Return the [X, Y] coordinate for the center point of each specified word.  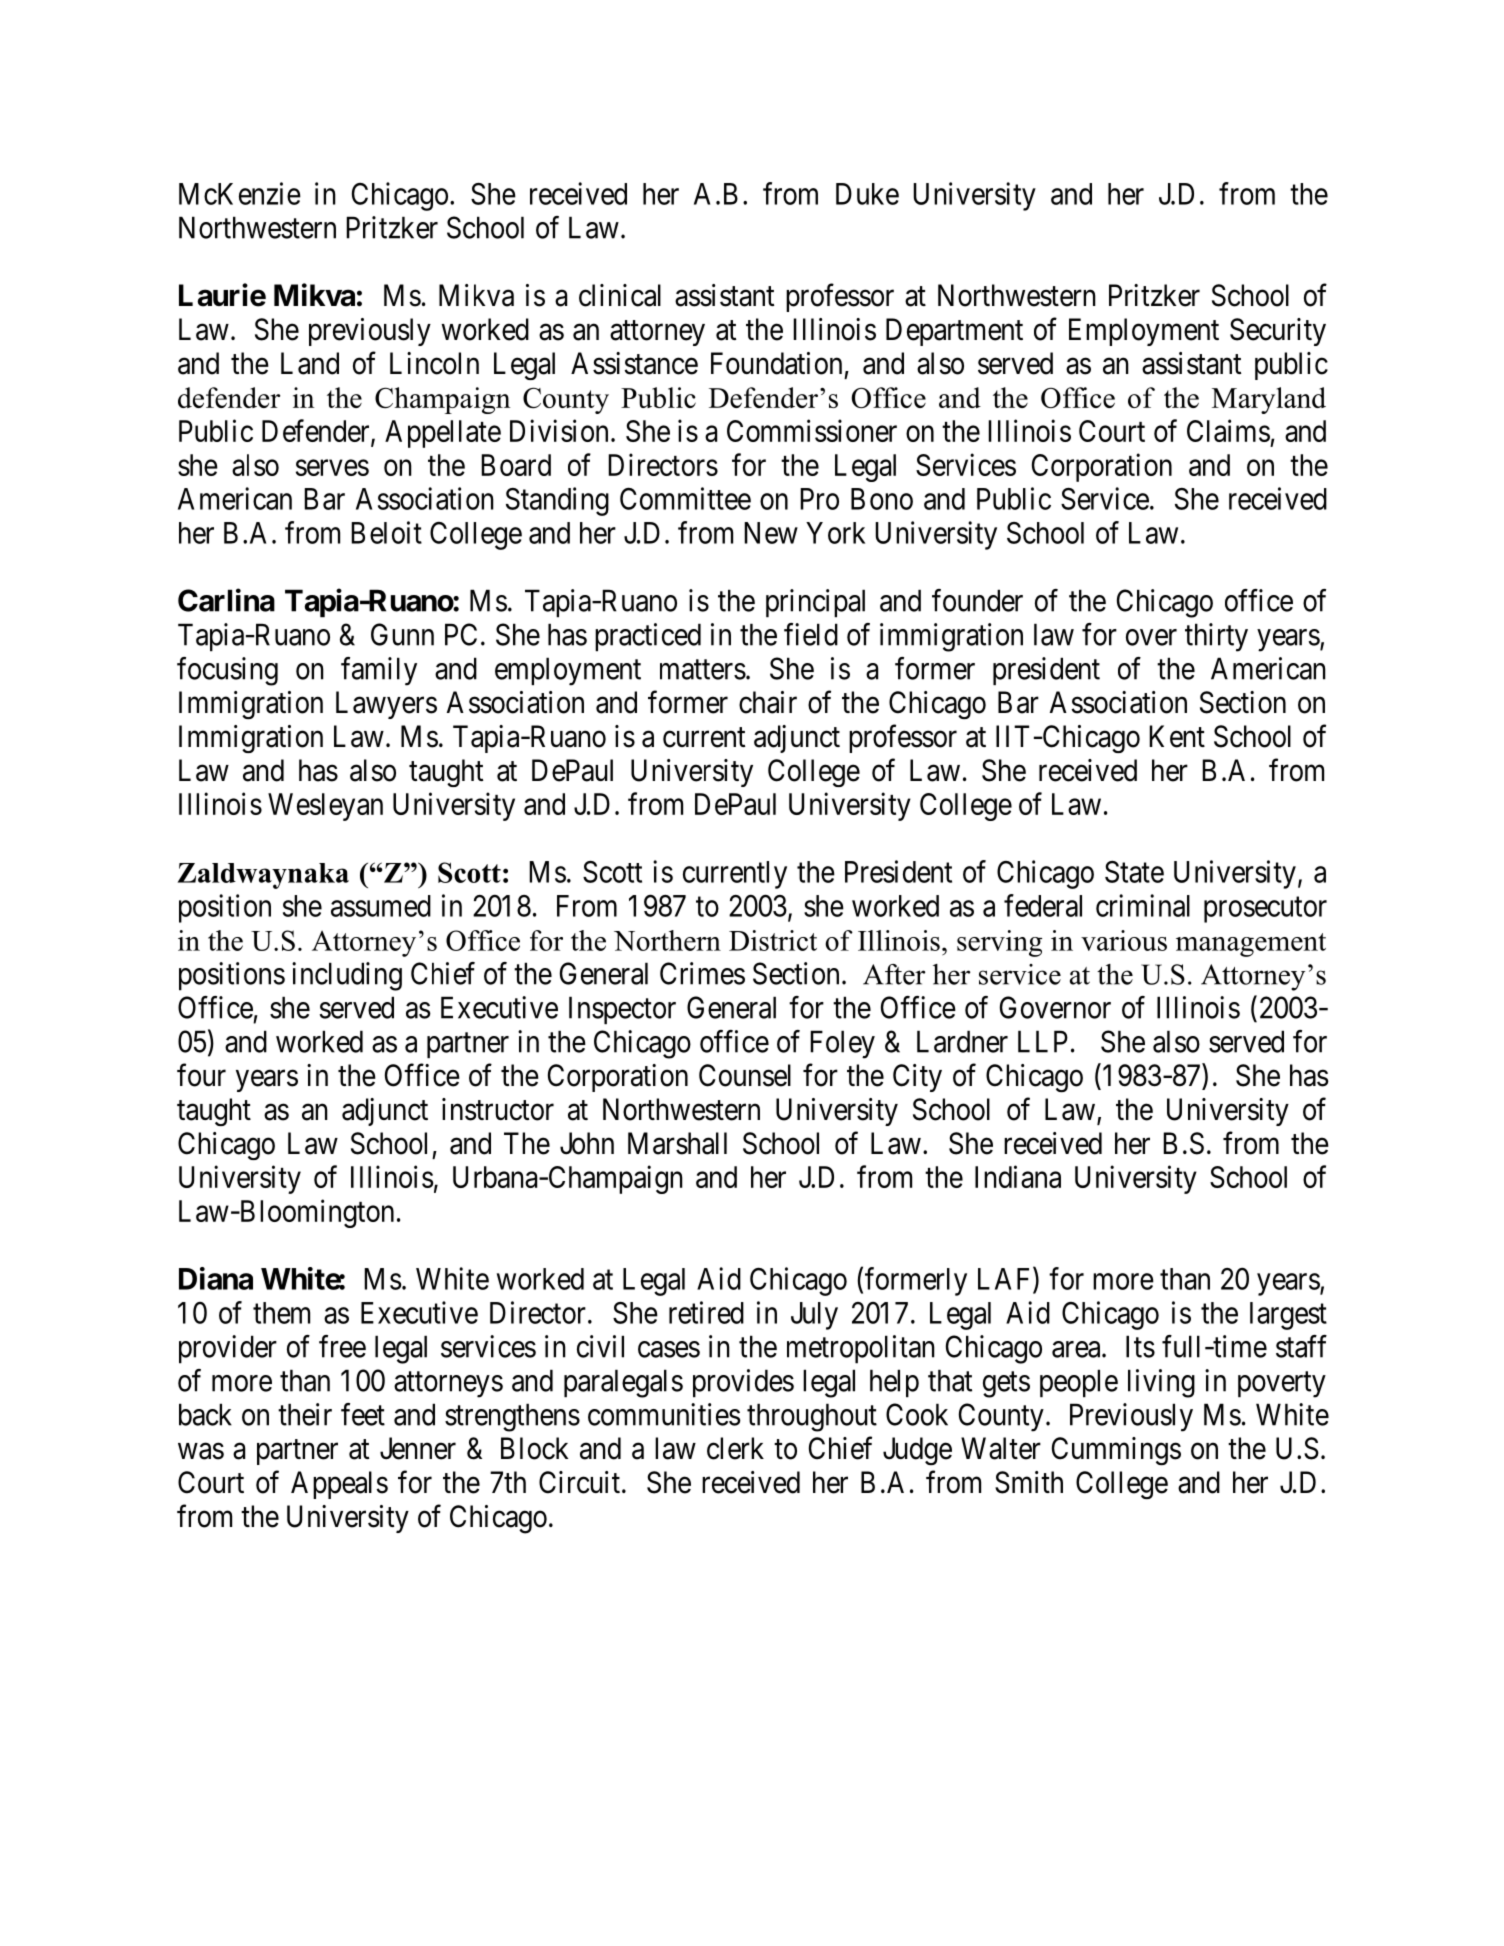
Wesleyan [325, 807]
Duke [867, 194]
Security [1278, 332]
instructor [498, 1109]
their [305, 1414]
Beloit [386, 532]
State [1134, 872]
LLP [1043, 1041]
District [773, 940]
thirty [1216, 637]
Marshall [677, 1143]
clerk [735, 1448]
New [771, 533]
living [1161, 1383]
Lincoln [434, 363]
